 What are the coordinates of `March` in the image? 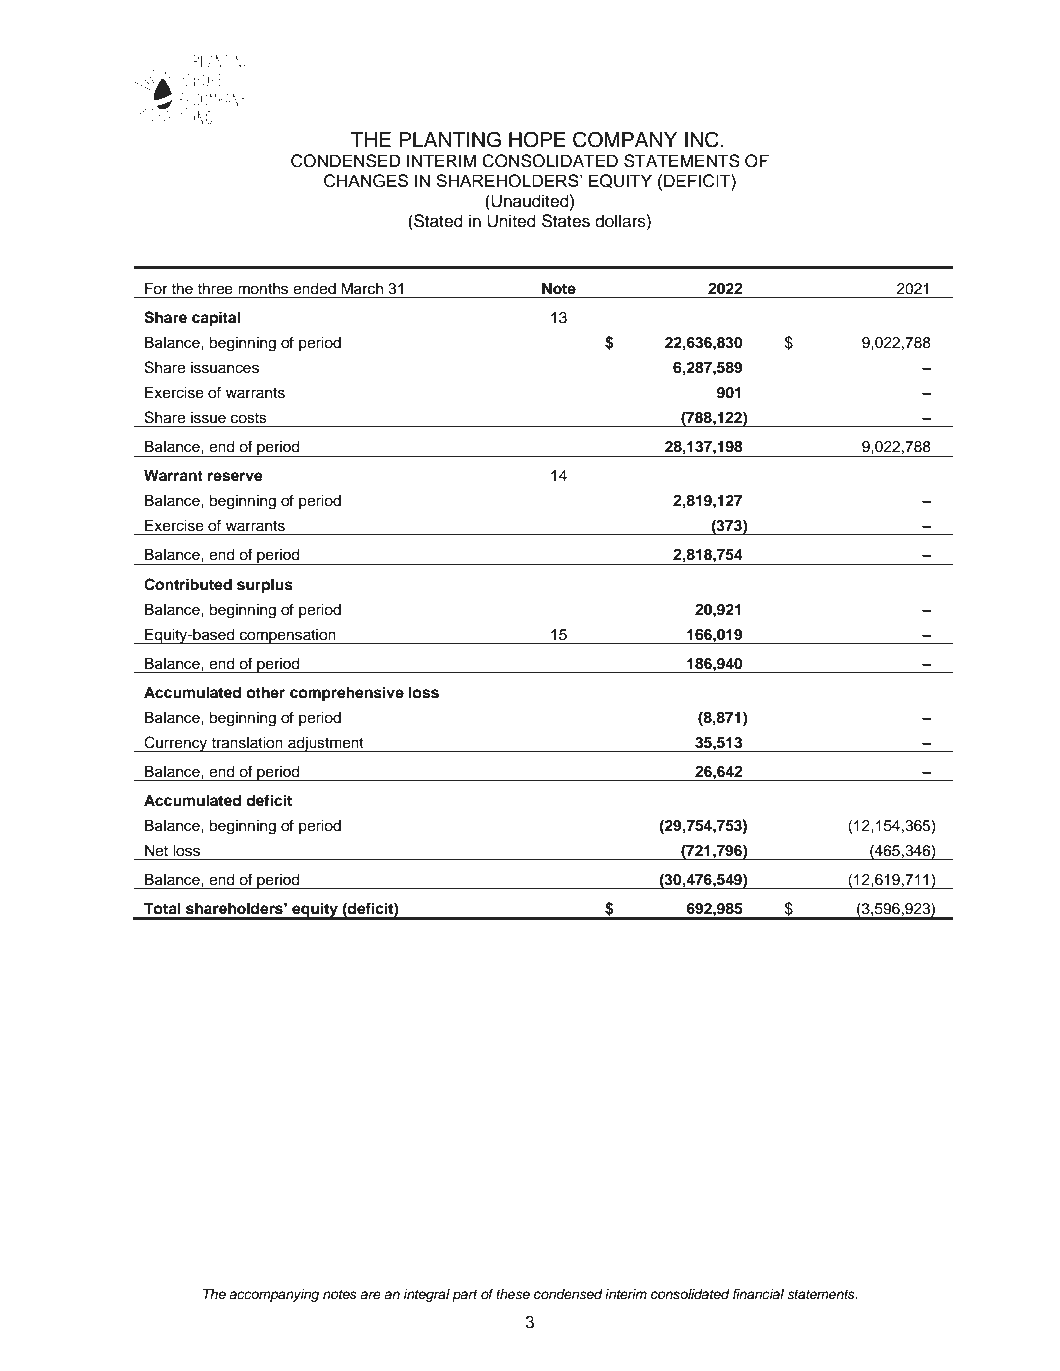 It's located at (362, 288).
